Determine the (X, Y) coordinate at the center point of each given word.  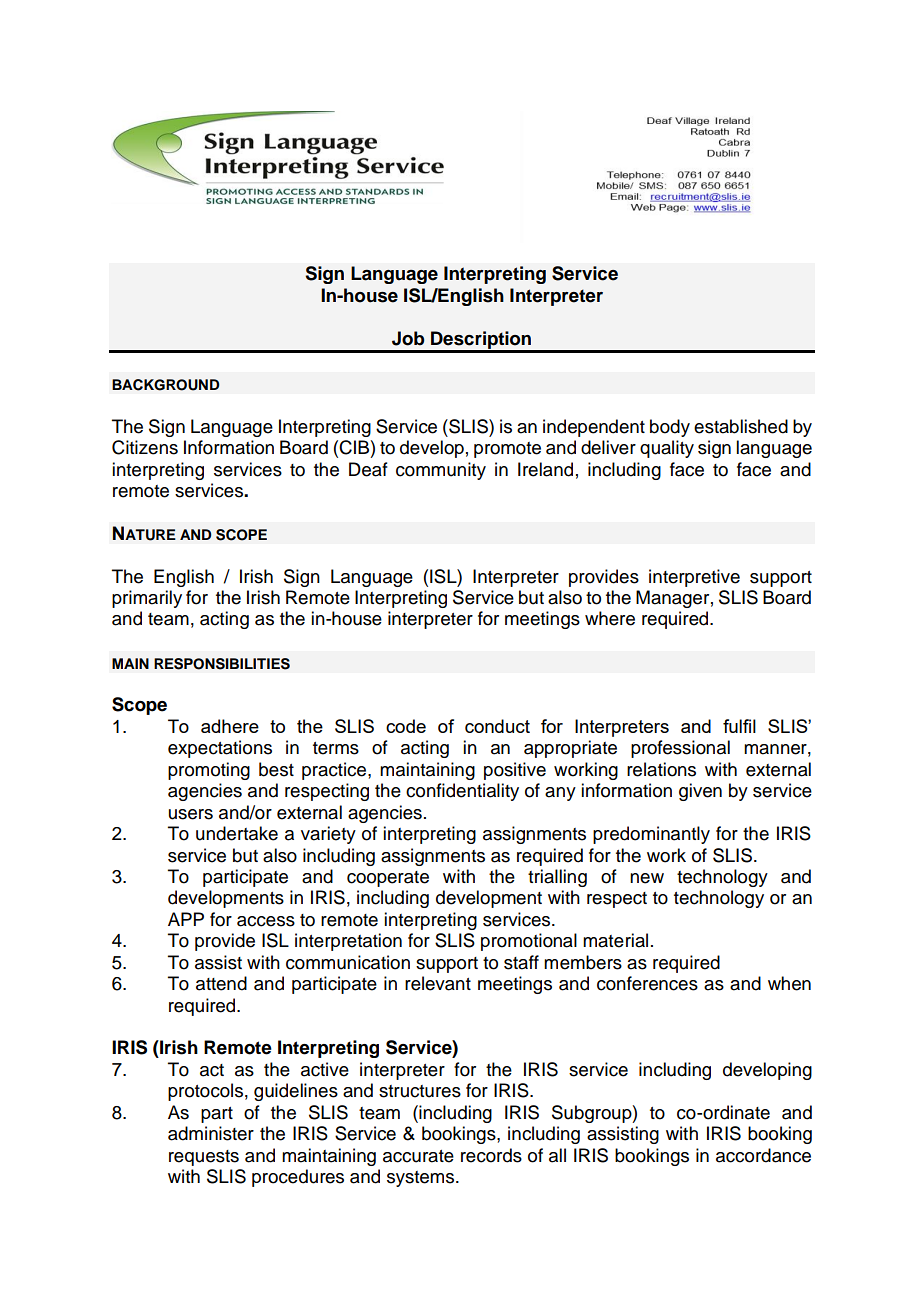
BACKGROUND (165, 385)
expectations (220, 749)
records (491, 1155)
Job (408, 338)
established (741, 426)
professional (680, 749)
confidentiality (462, 792)
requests (204, 1158)
